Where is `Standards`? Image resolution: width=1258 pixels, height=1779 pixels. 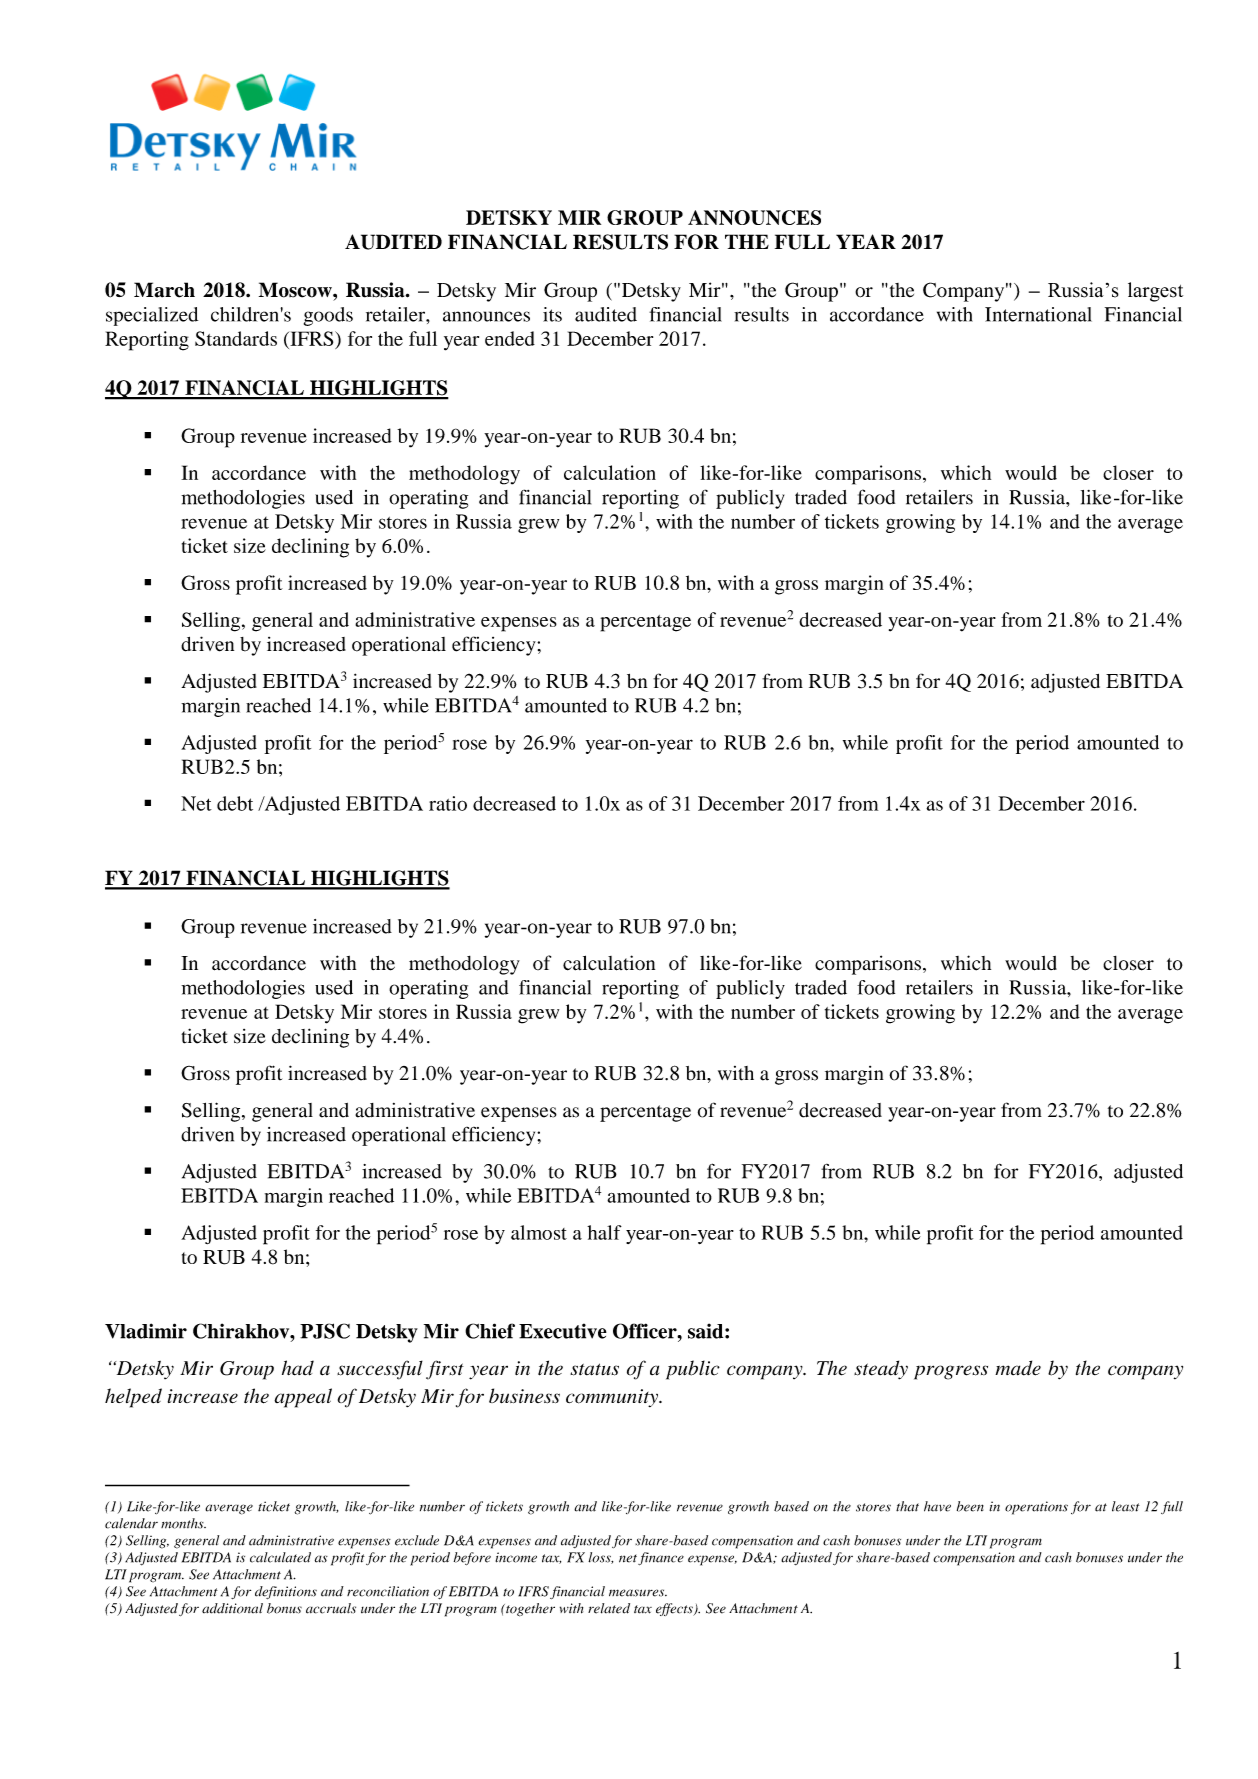
Standards is located at coordinates (236, 338).
